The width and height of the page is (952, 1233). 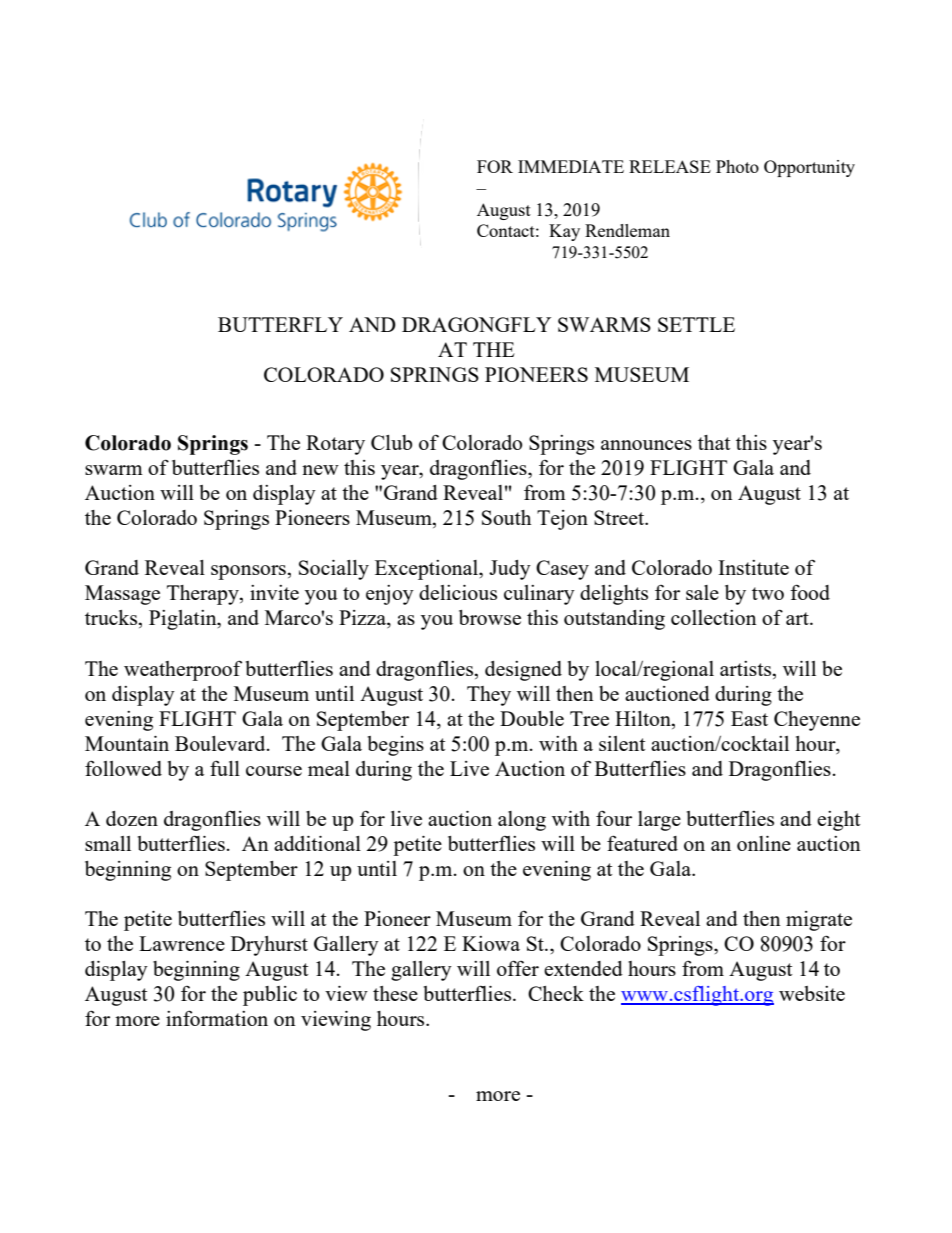 I want to click on online, so click(x=764, y=843).
